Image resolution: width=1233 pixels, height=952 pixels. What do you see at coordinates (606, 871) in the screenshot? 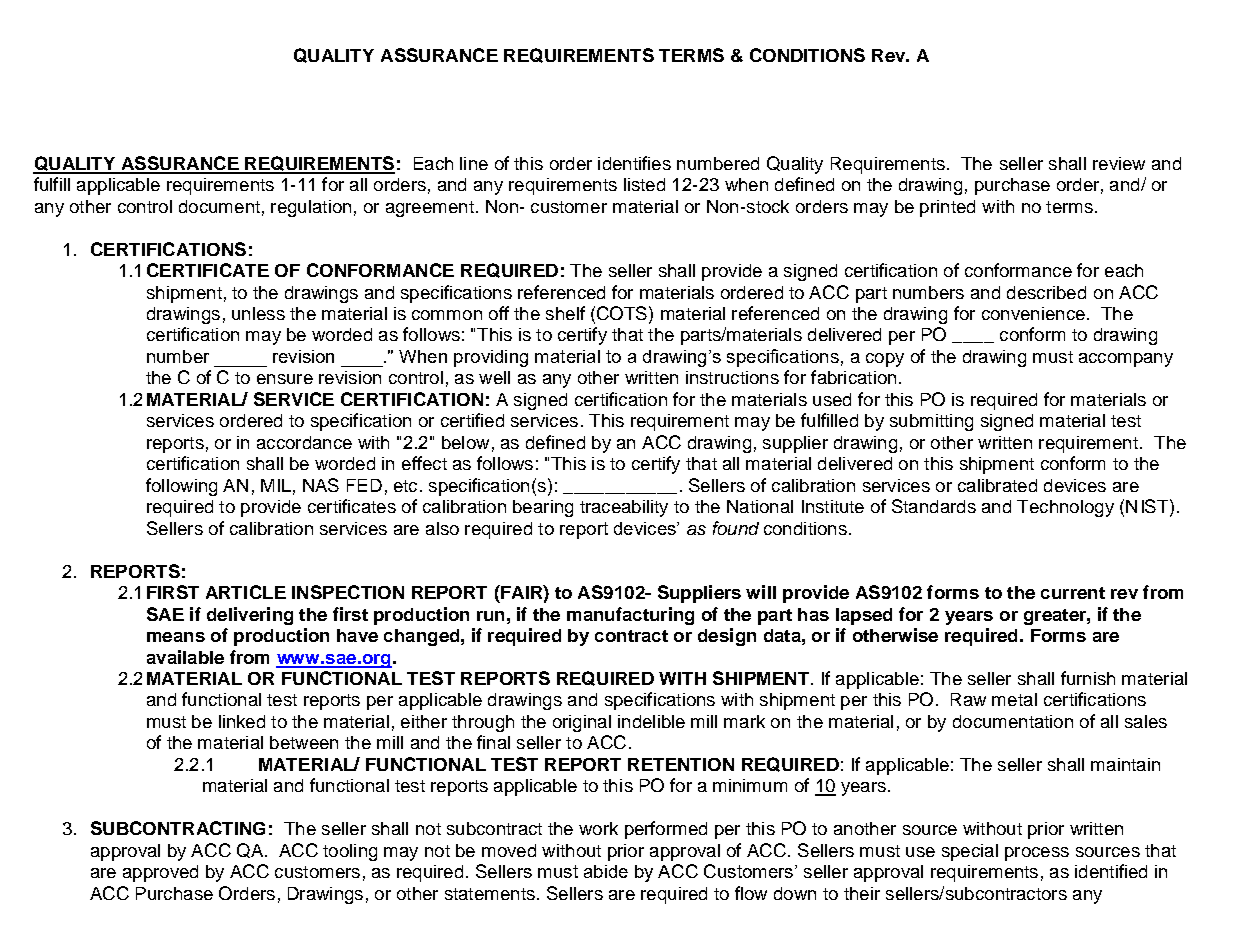
I see `abide` at bounding box center [606, 871].
